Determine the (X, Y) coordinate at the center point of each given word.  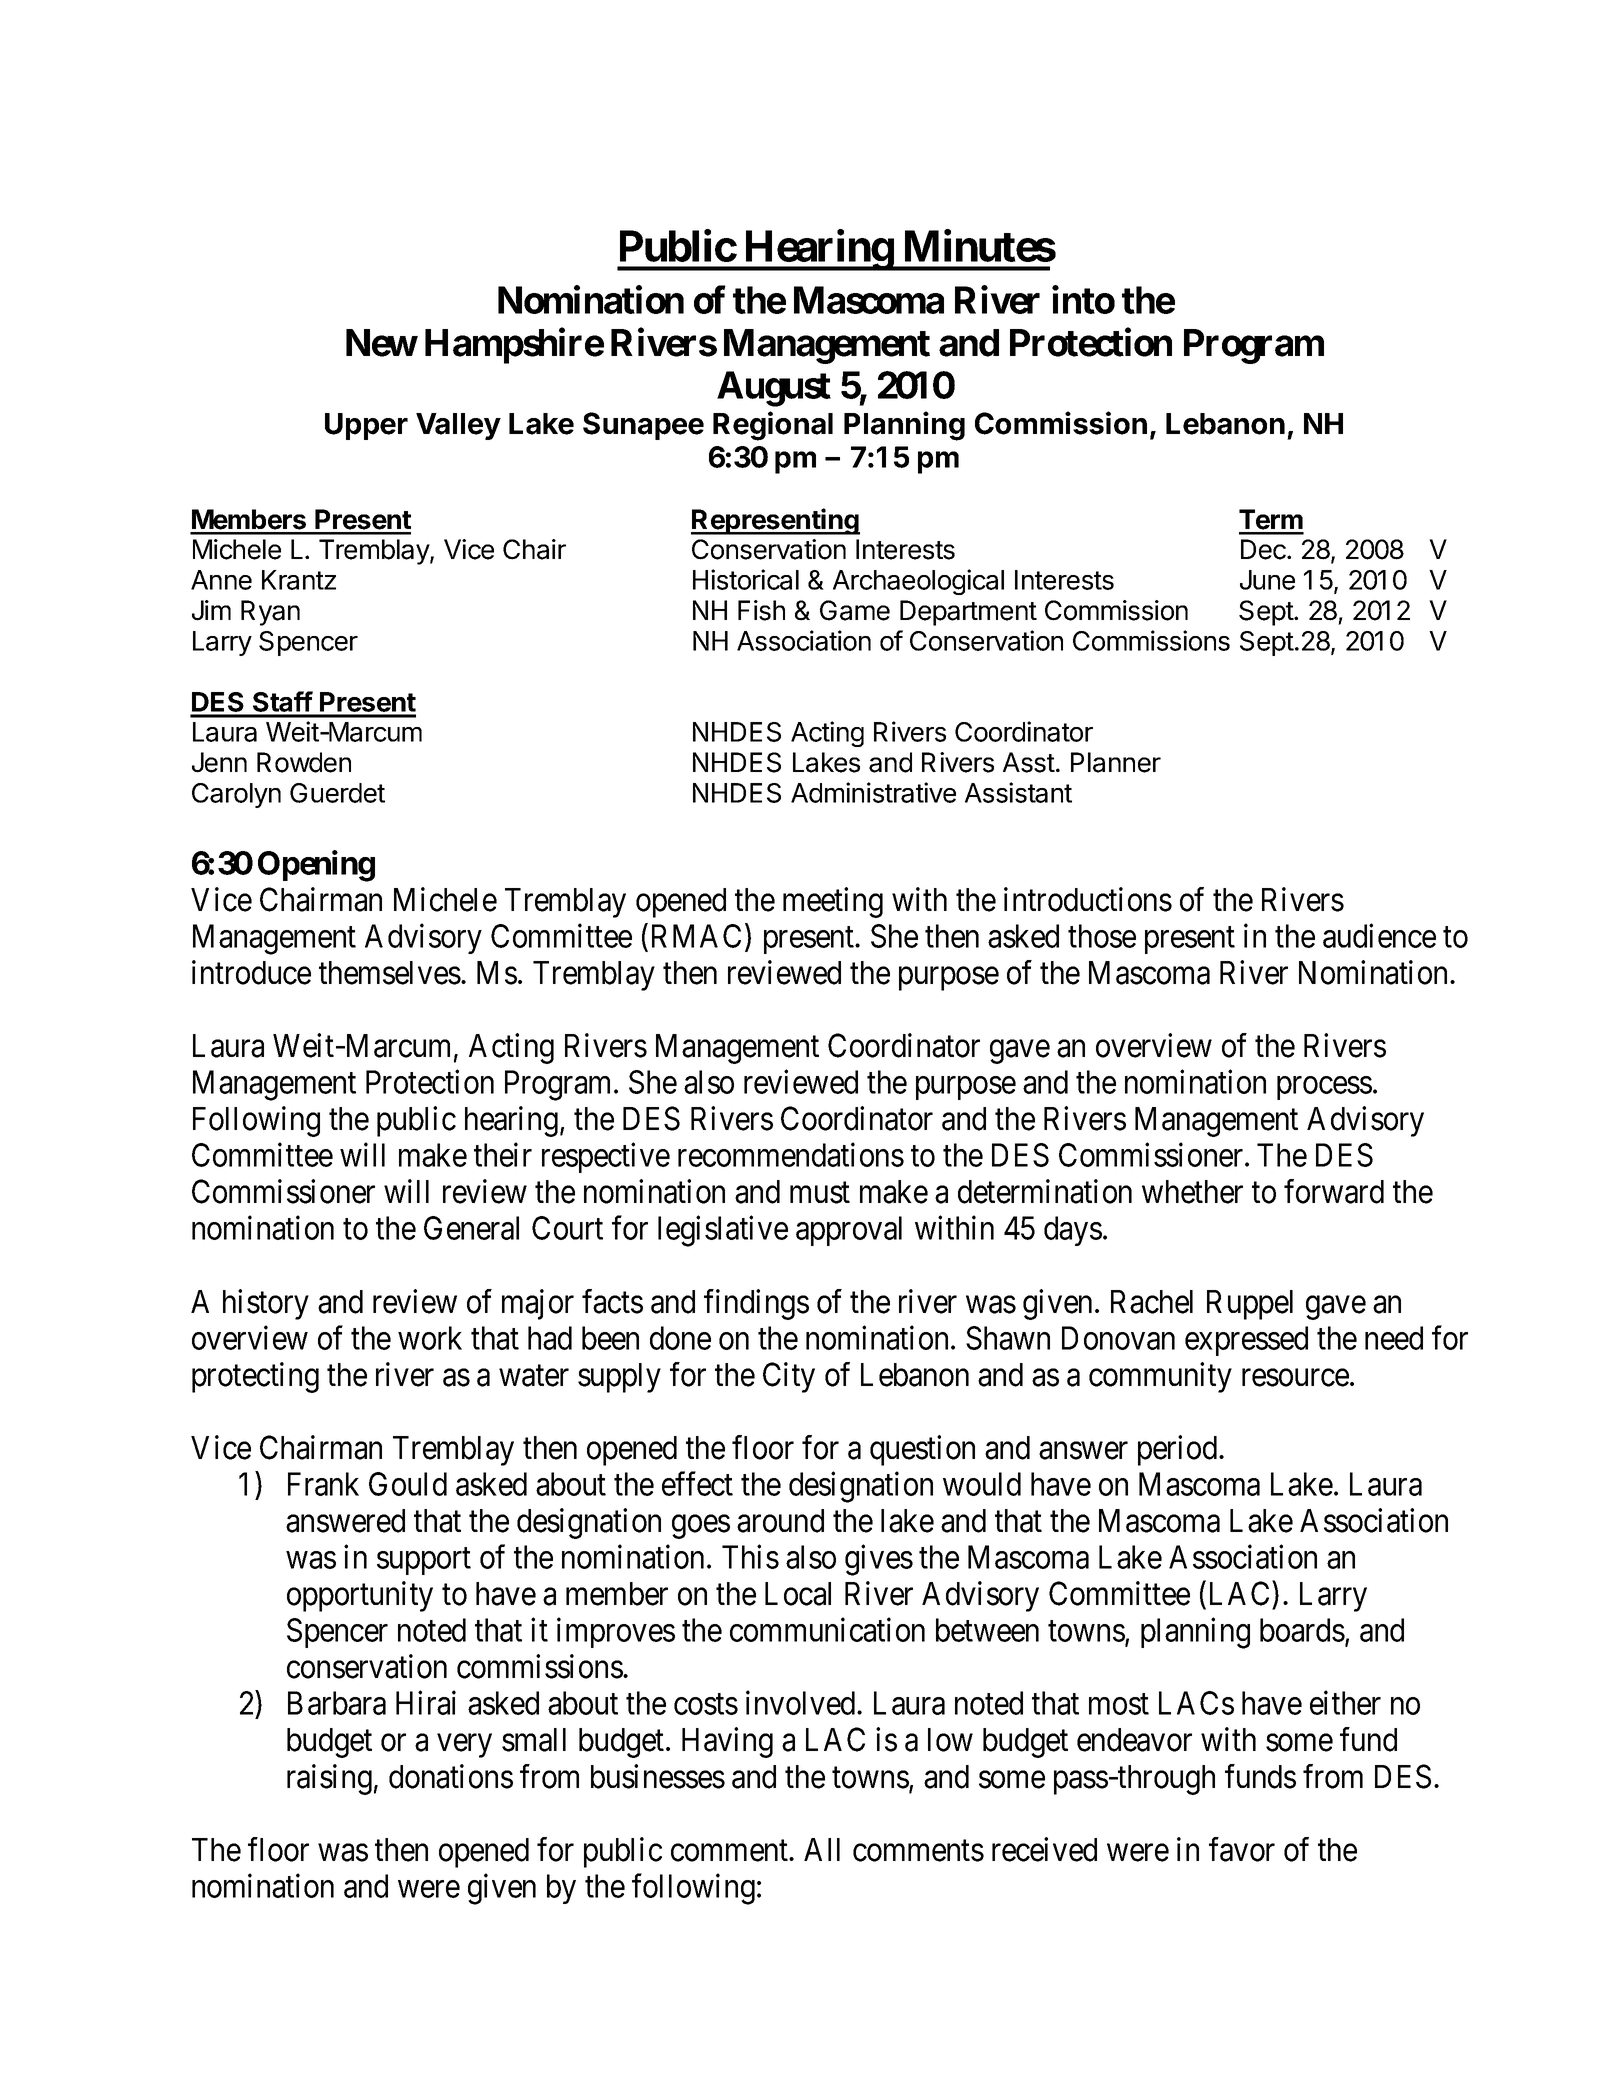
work (430, 1338)
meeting (833, 902)
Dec (1264, 549)
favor (1242, 1849)
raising (329, 1779)
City (789, 1377)
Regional (773, 426)
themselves (390, 973)
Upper (366, 426)
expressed (1246, 1341)
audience (1379, 935)
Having (727, 1742)
